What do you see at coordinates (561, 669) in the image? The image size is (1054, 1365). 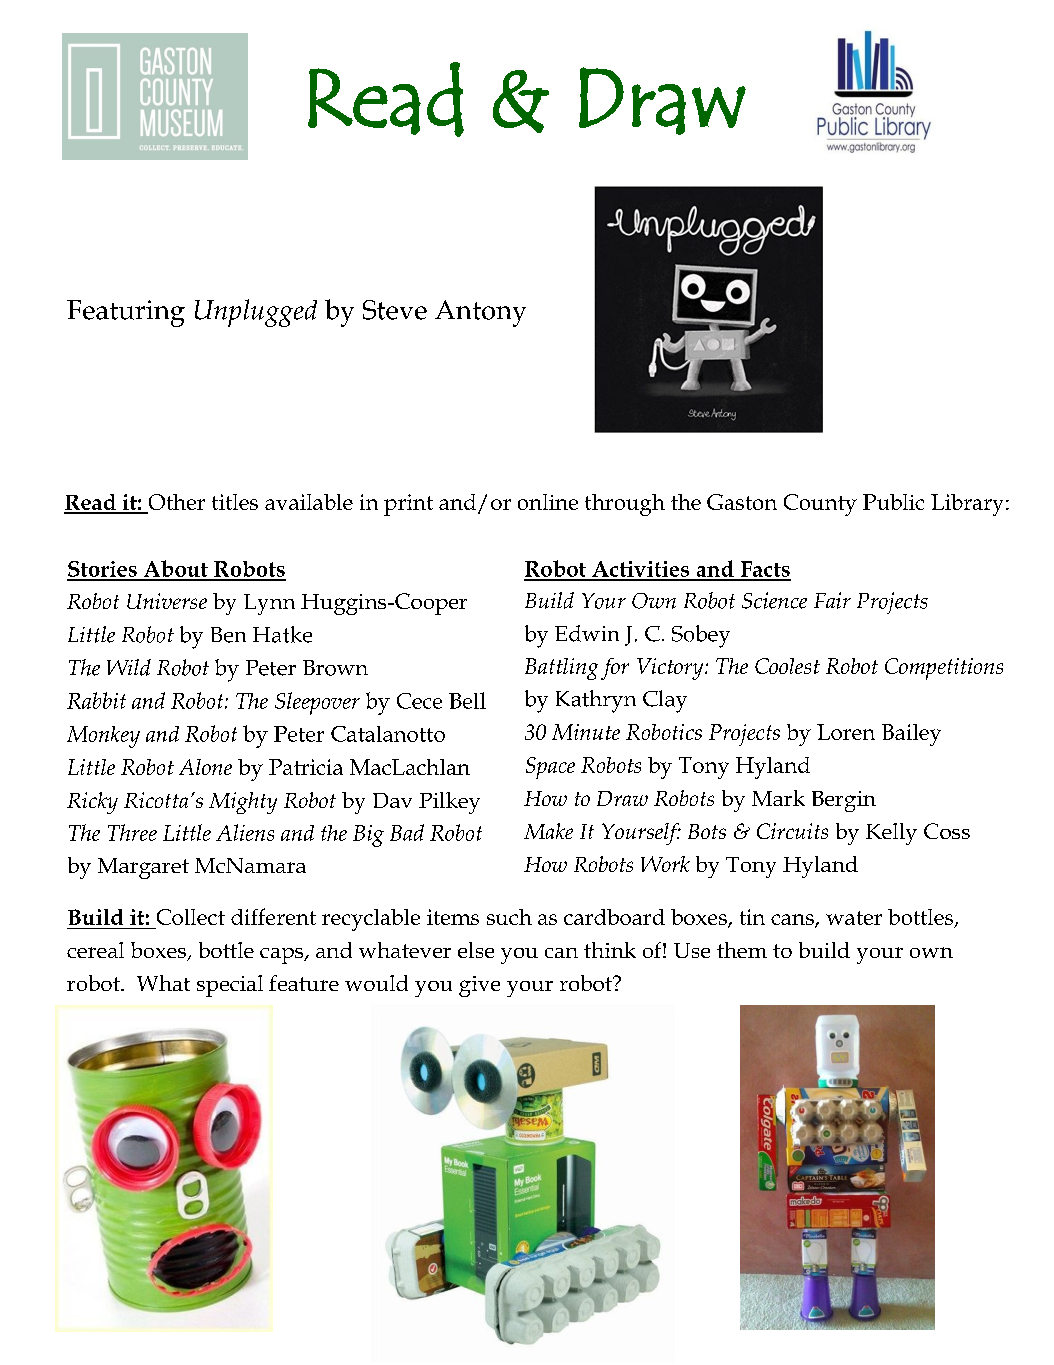 I see `Battling` at bounding box center [561, 669].
